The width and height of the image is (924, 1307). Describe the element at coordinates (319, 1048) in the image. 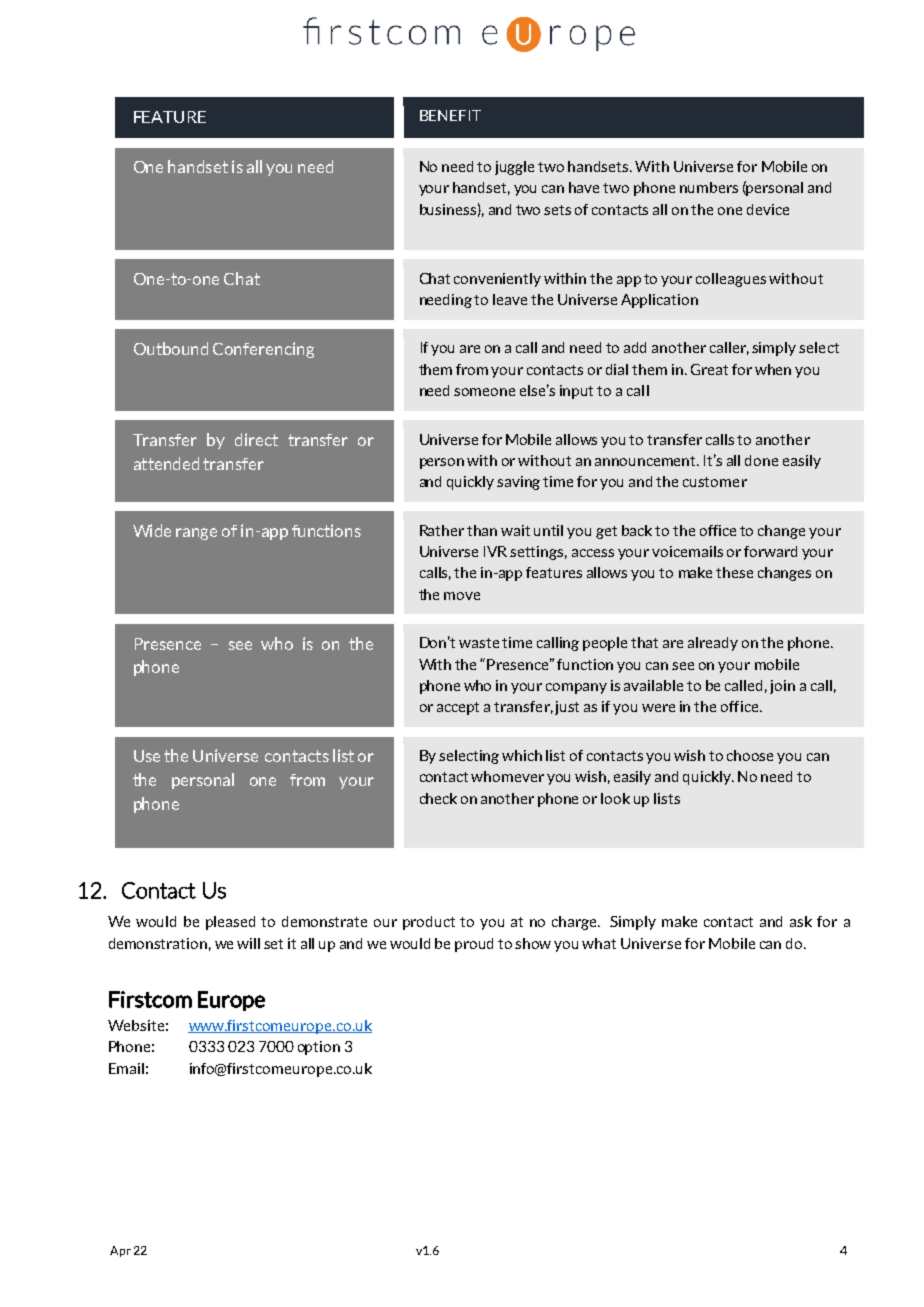

I see `option` at that location.
